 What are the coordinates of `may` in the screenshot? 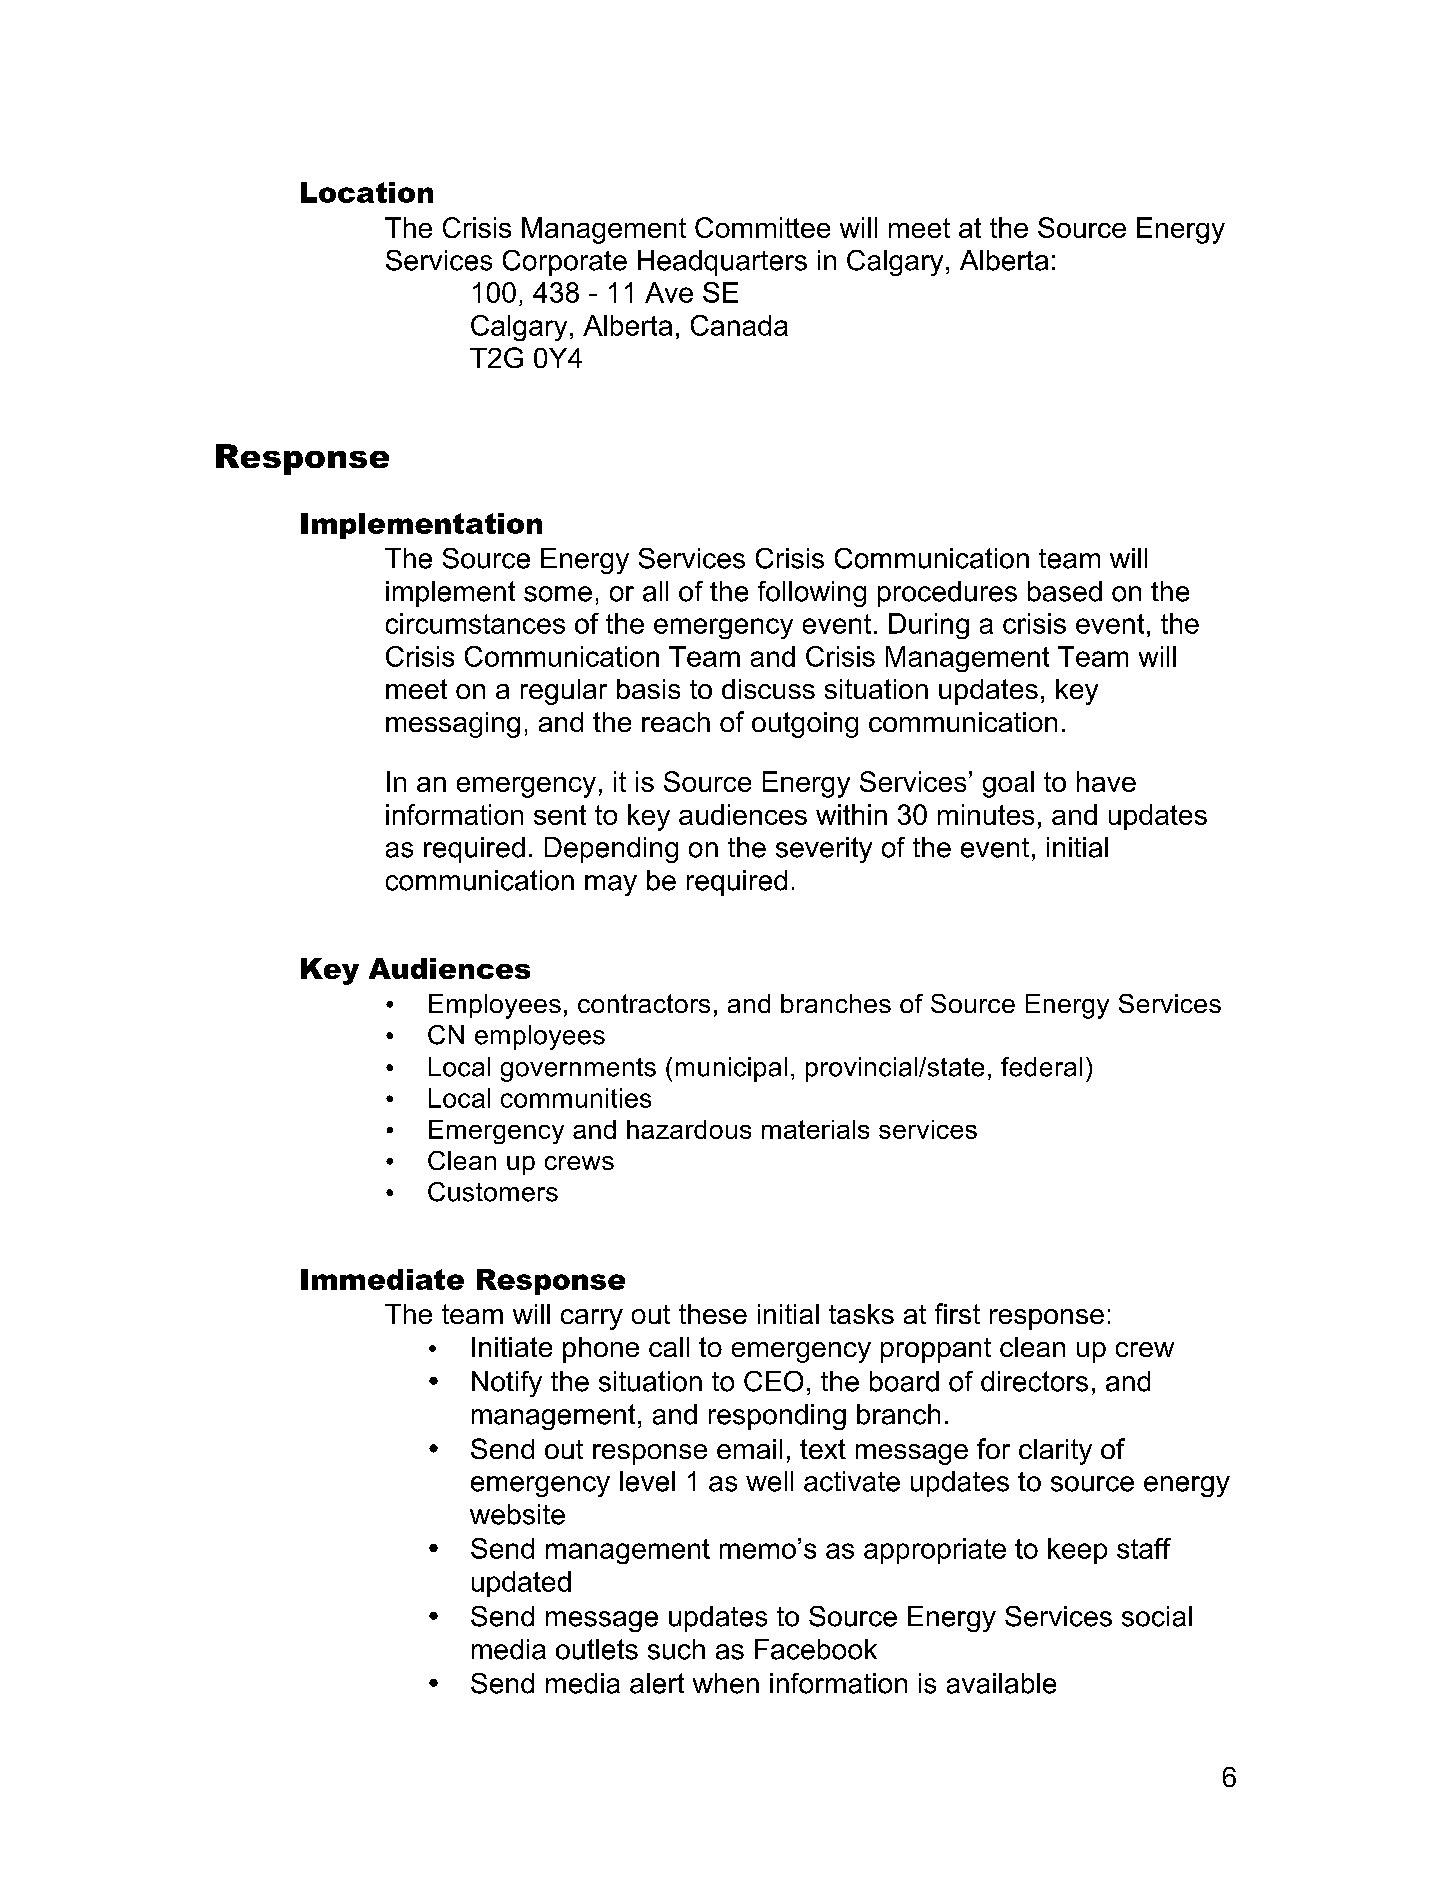 It's located at (611, 885).
